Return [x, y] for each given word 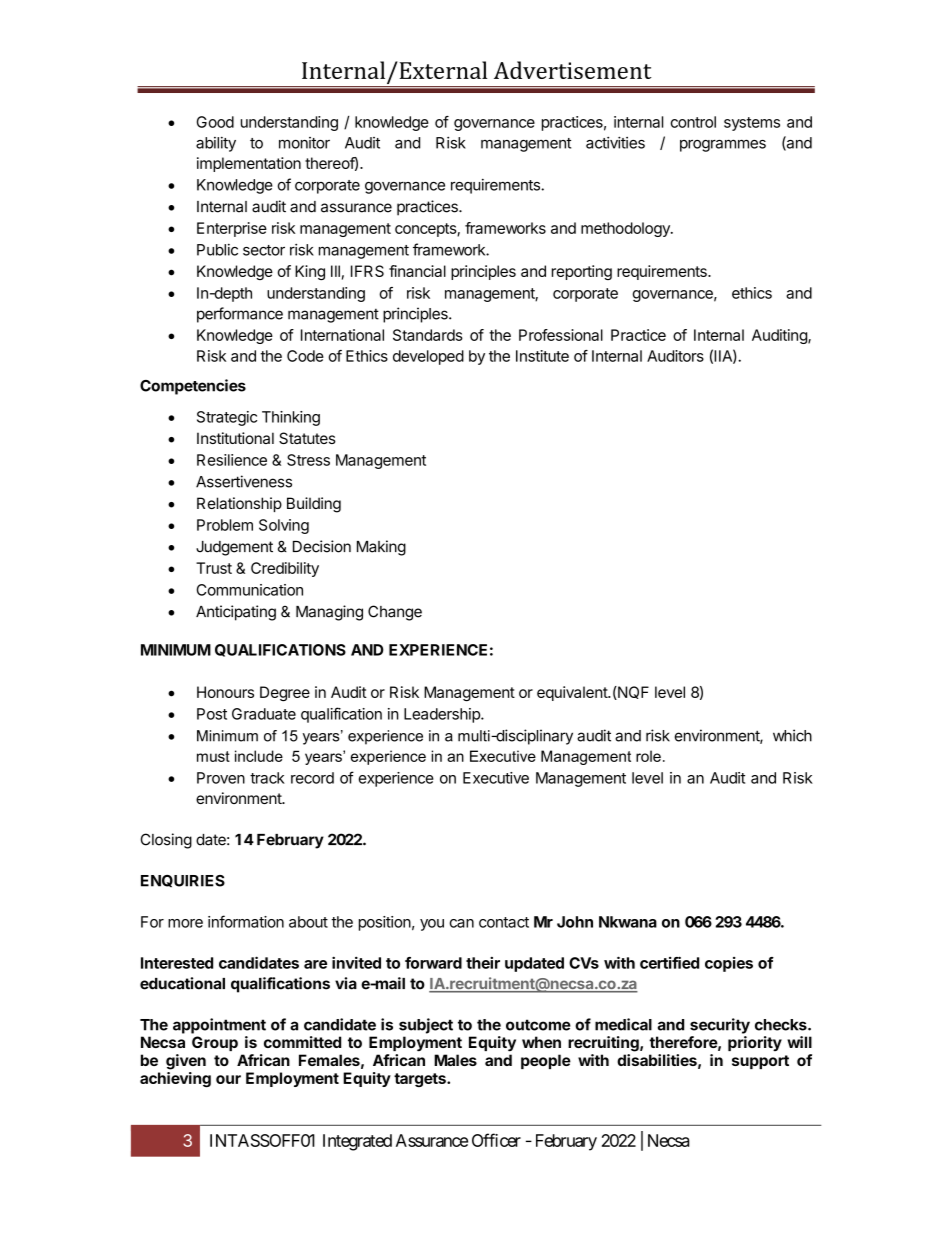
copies [729, 964]
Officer [496, 1140]
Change [395, 613]
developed [428, 357]
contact [504, 922]
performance [240, 315]
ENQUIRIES [183, 881]
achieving [175, 1079]
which [792, 735]
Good [215, 122]
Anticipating [236, 613]
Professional [561, 335]
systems [752, 124]
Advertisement [573, 70]
